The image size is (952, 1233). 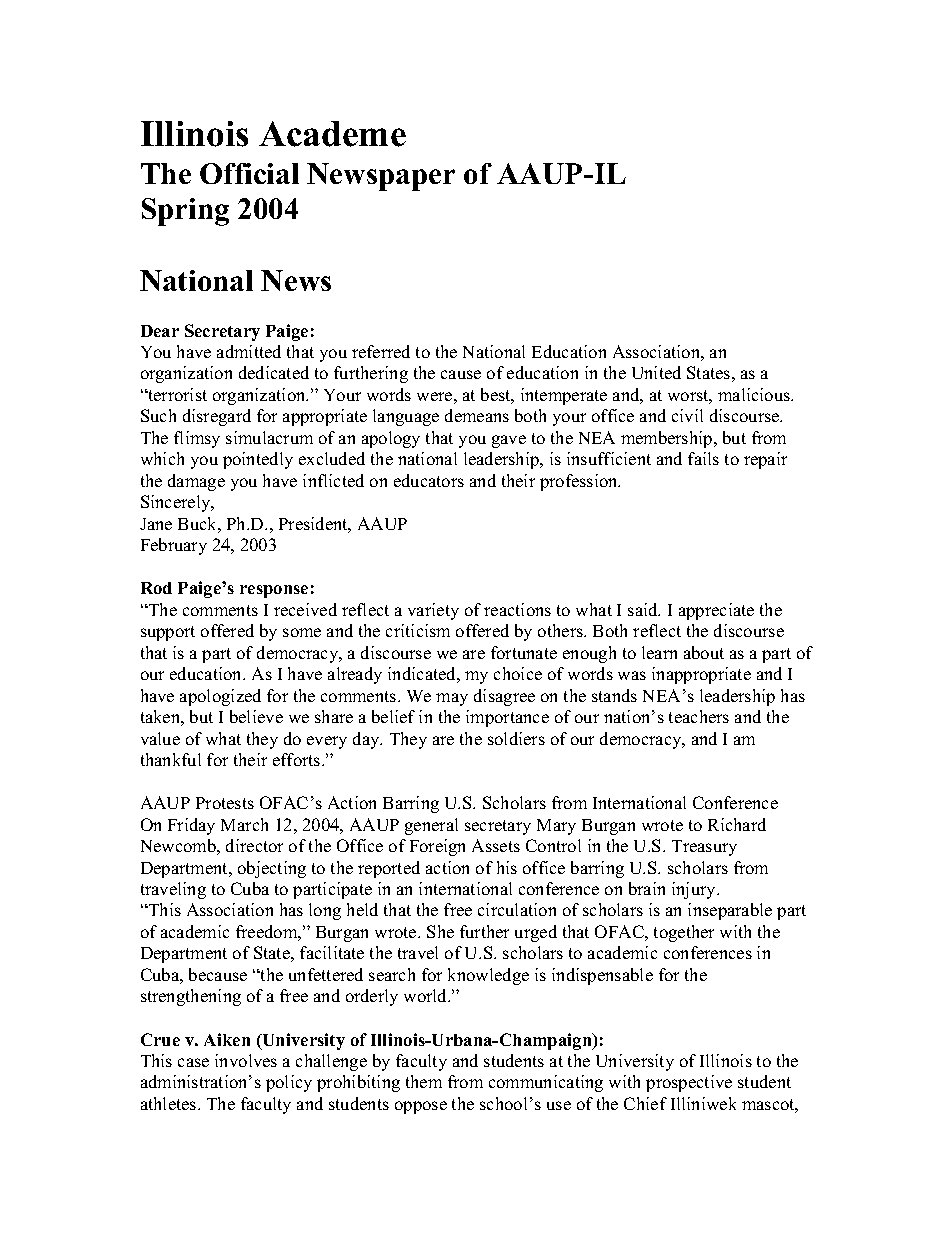 What do you see at coordinates (249, 173) in the screenshot?
I see `Official` at bounding box center [249, 173].
